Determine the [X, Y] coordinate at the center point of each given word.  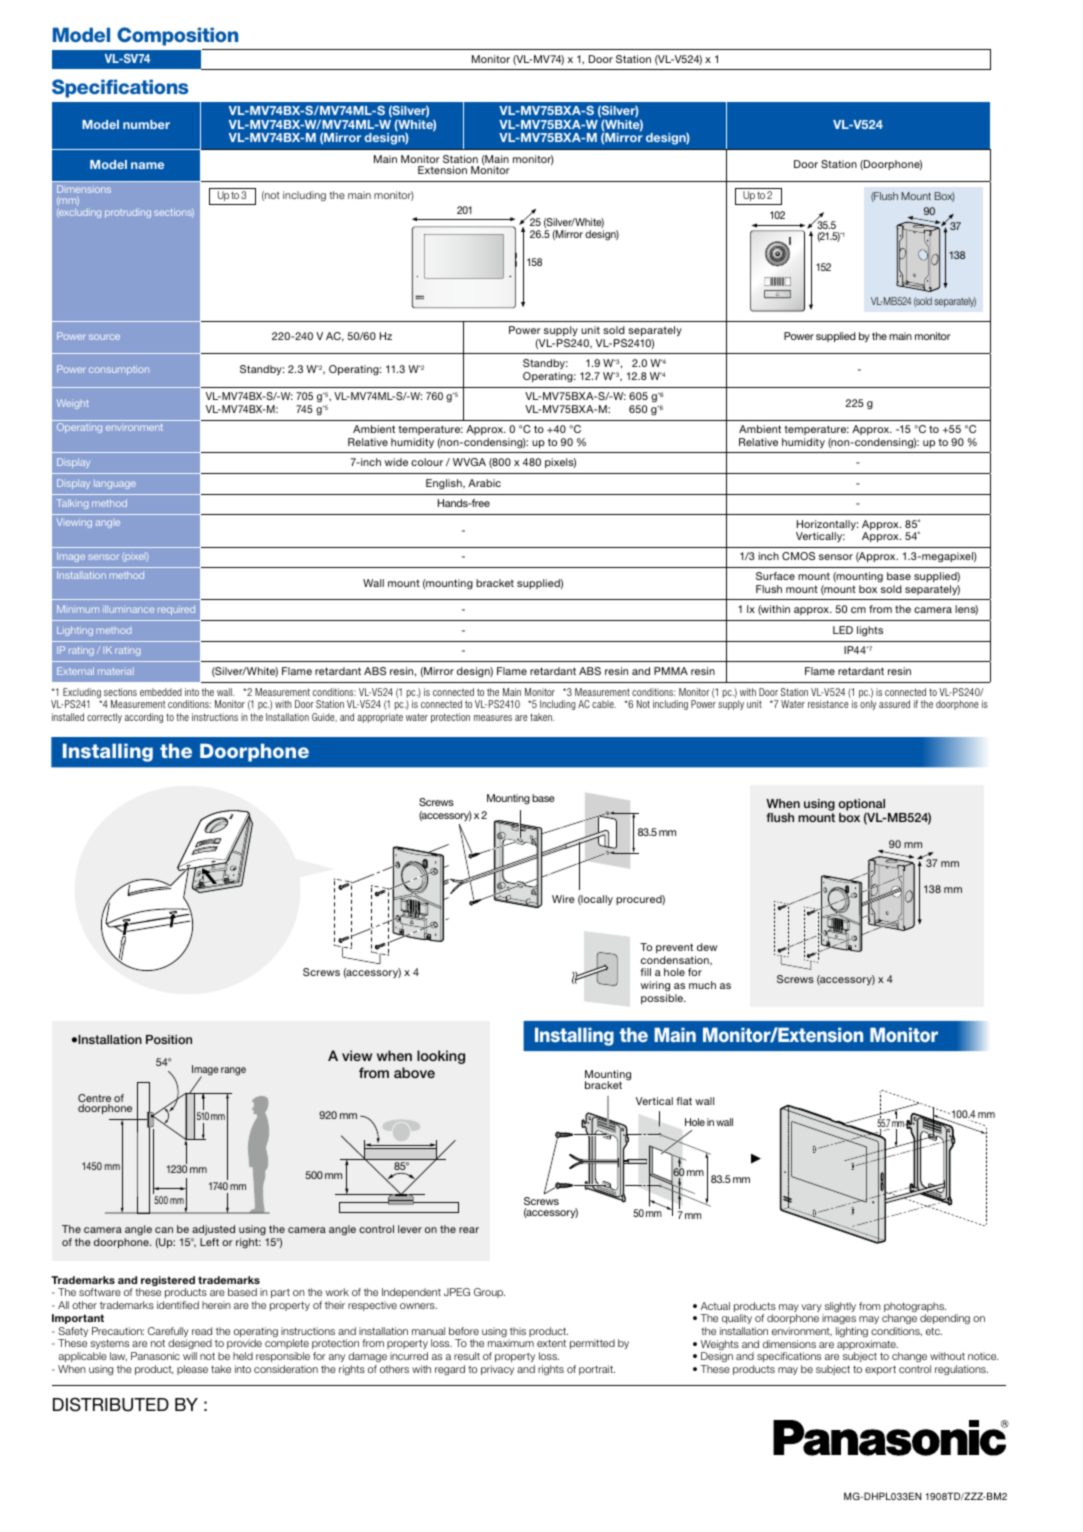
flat [684, 1101]
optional [861, 806]
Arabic [484, 483]
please [192, 1370]
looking [441, 1057]
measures [493, 718]
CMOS [798, 556]
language [115, 484]
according [144, 718]
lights [870, 631]
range [233, 1071]
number [146, 124]
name [147, 165]
